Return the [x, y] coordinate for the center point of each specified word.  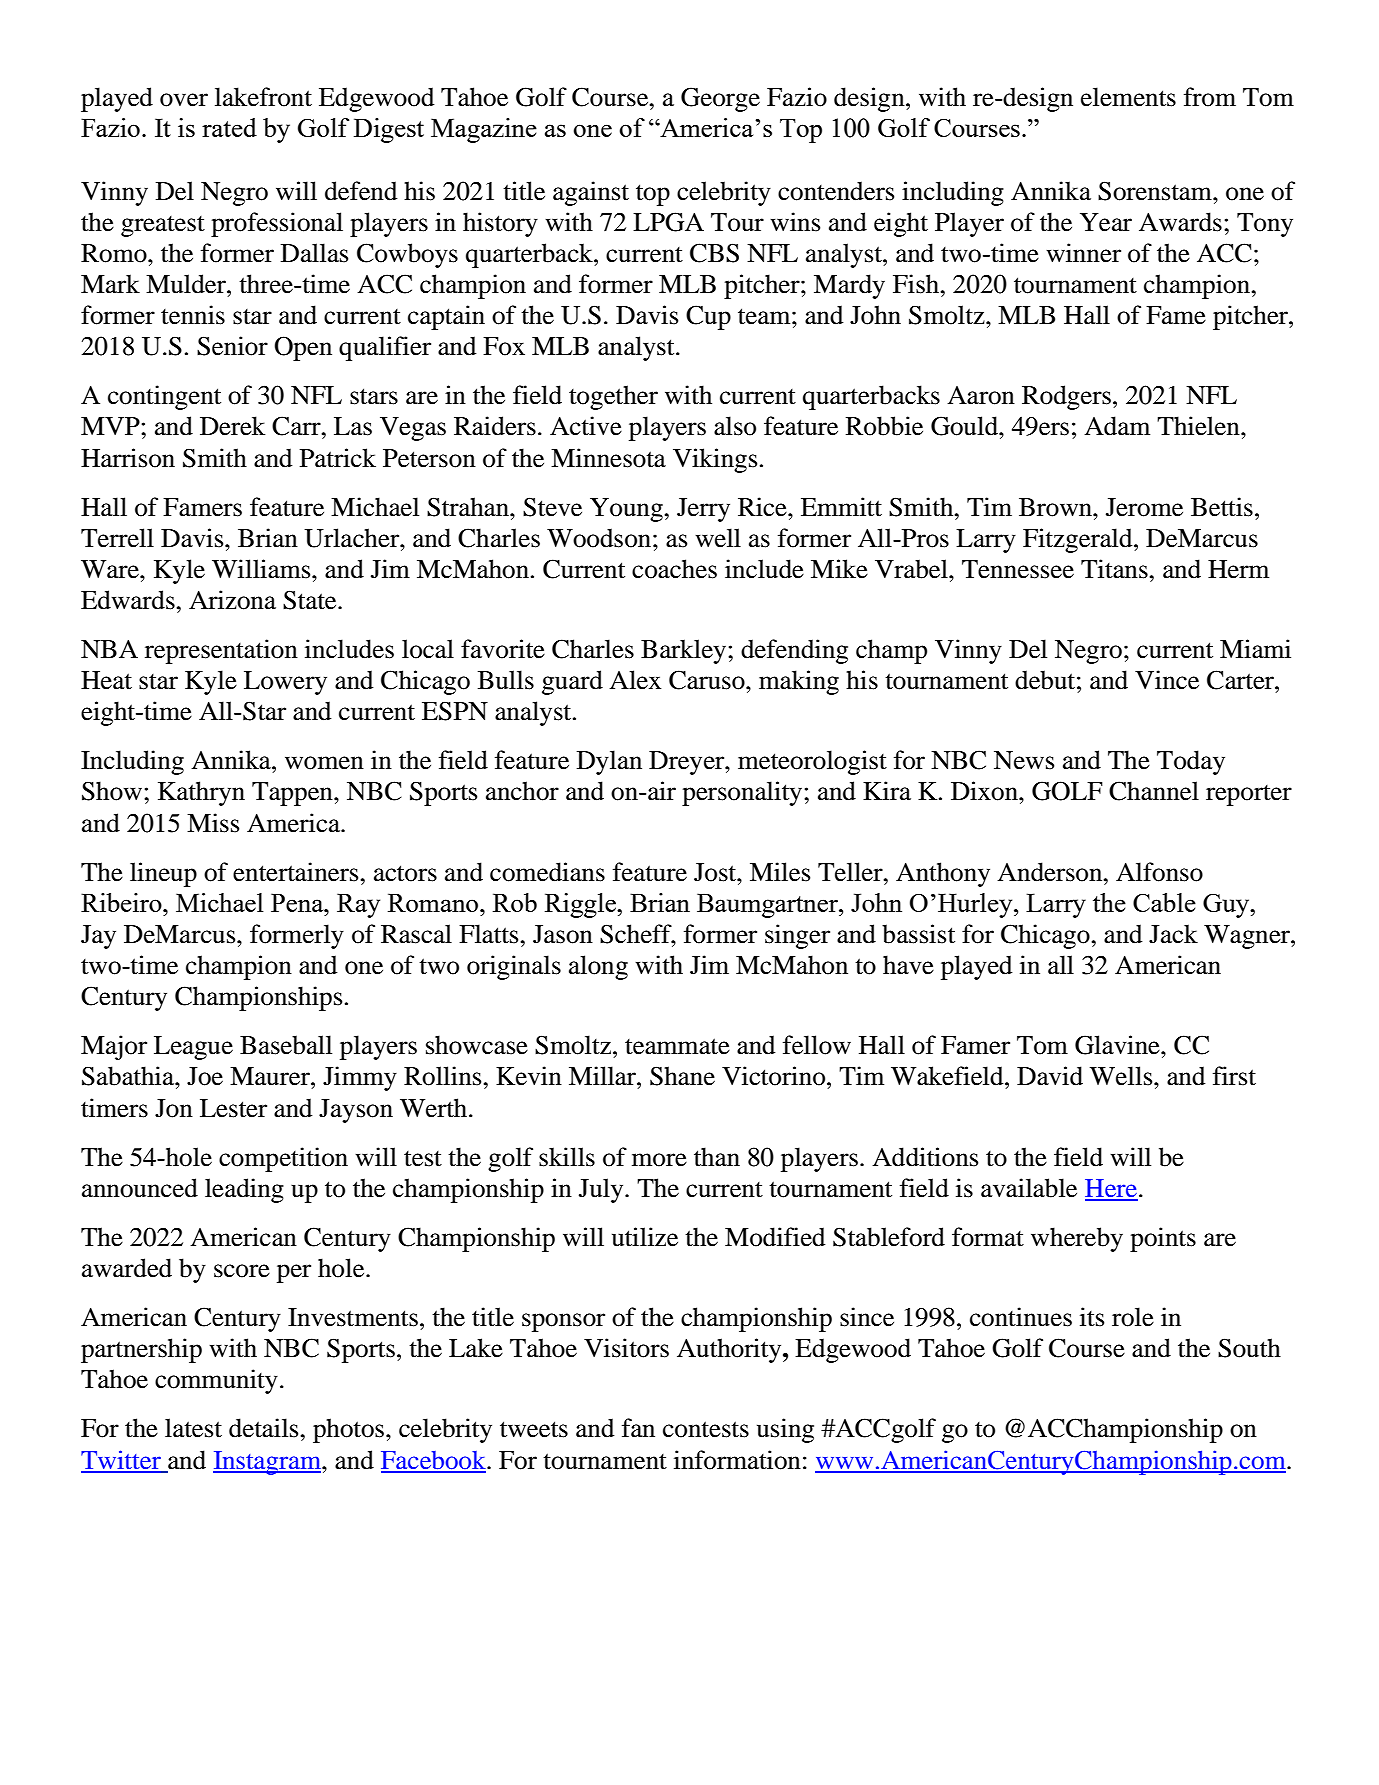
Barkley [685, 651]
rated [229, 127]
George [720, 99]
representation [221, 651]
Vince [1167, 680]
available [1029, 1188]
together [613, 397]
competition [283, 1159]
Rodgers [1066, 397]
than [717, 1157]
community [216, 1381]
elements [1128, 97]
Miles [780, 872]
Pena [298, 902]
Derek [232, 426]
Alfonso [1159, 872]
